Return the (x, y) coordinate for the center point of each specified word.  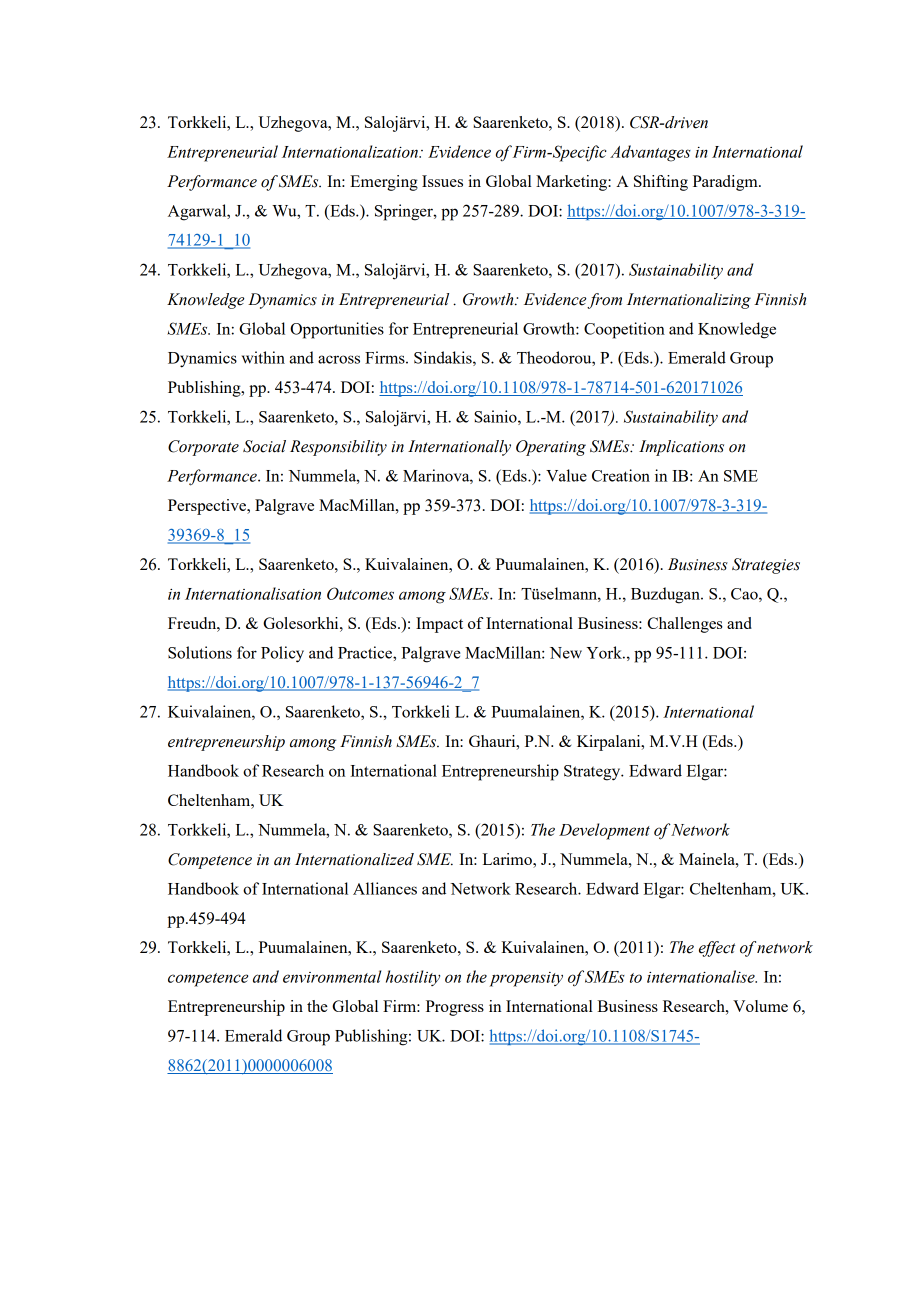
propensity (526, 979)
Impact (439, 625)
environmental (332, 976)
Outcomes (360, 593)
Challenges (685, 625)
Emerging (384, 183)
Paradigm (726, 183)
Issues (442, 181)
